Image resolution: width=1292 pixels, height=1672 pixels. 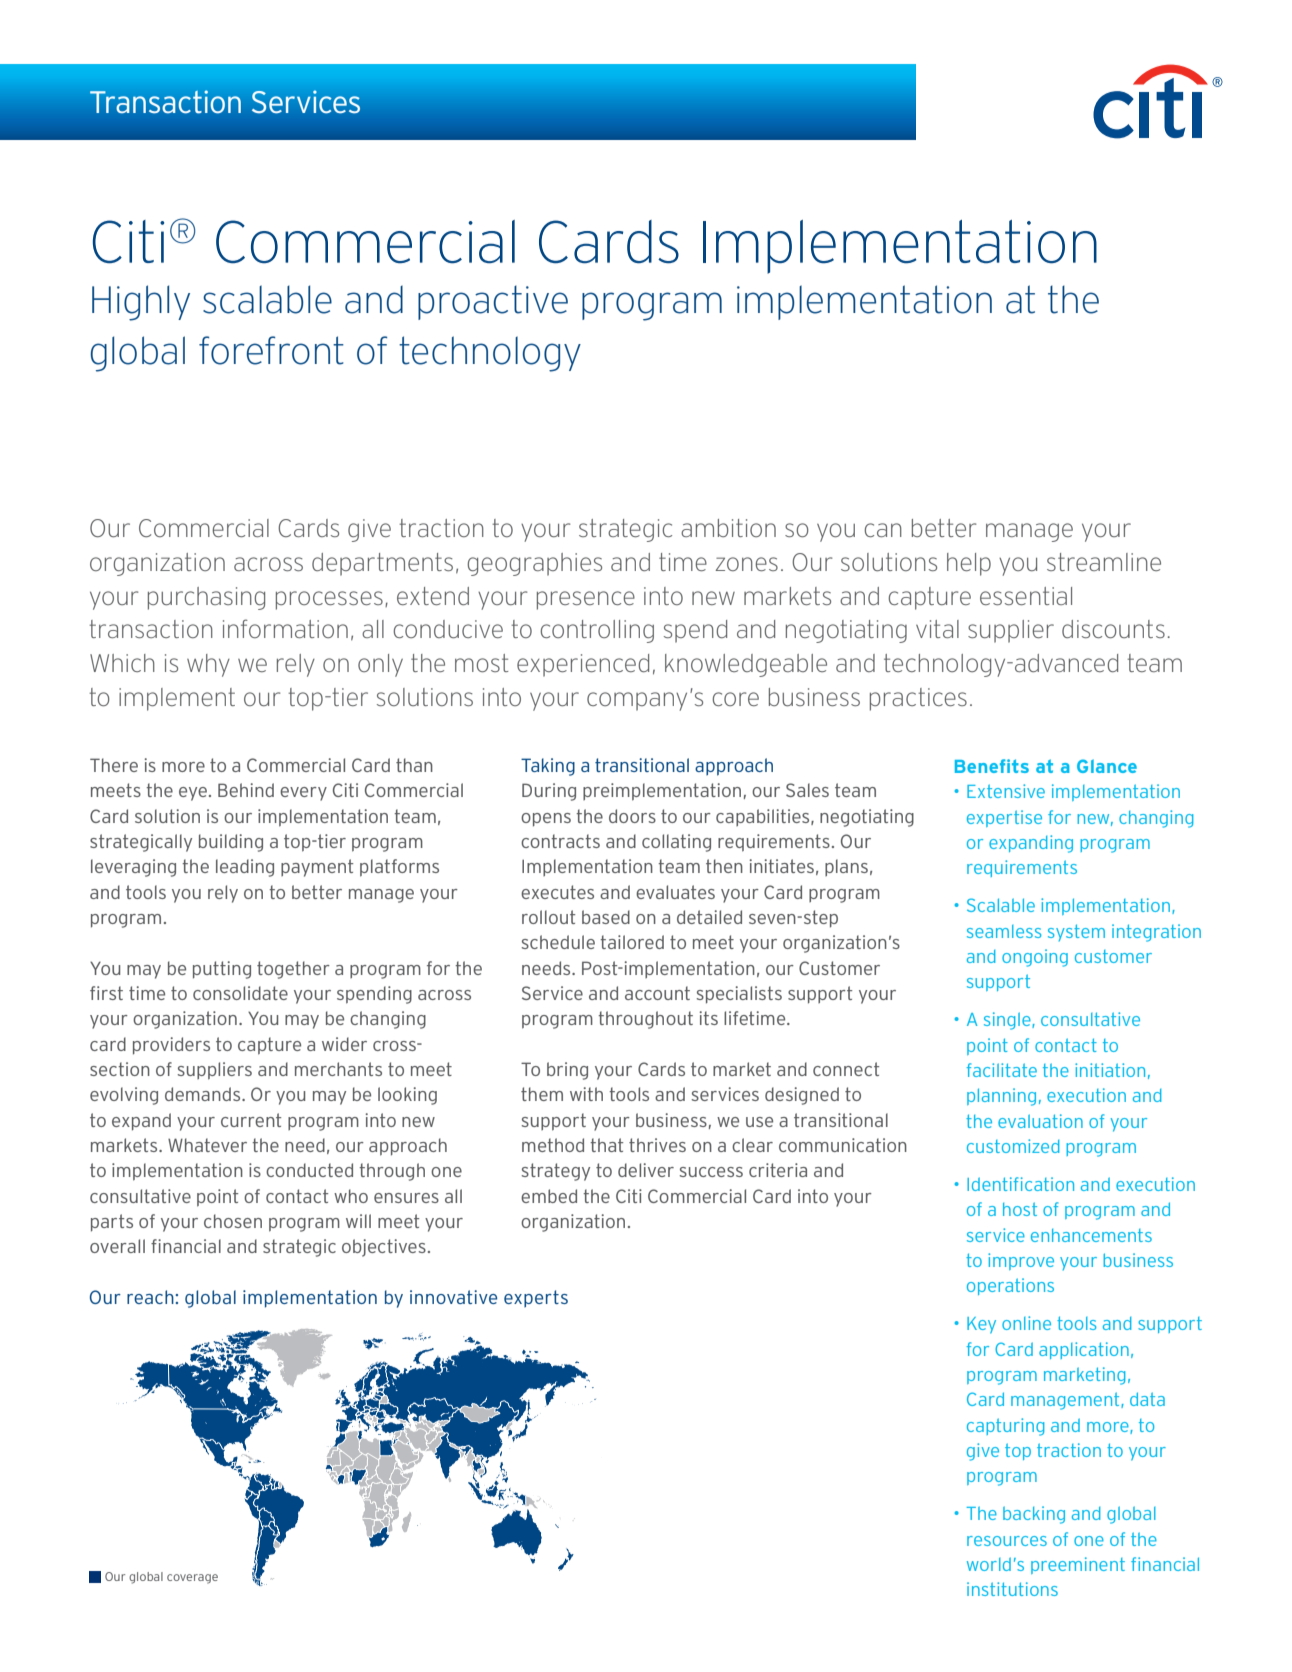 What do you see at coordinates (493, 302) in the page?
I see `proactive` at bounding box center [493, 302].
